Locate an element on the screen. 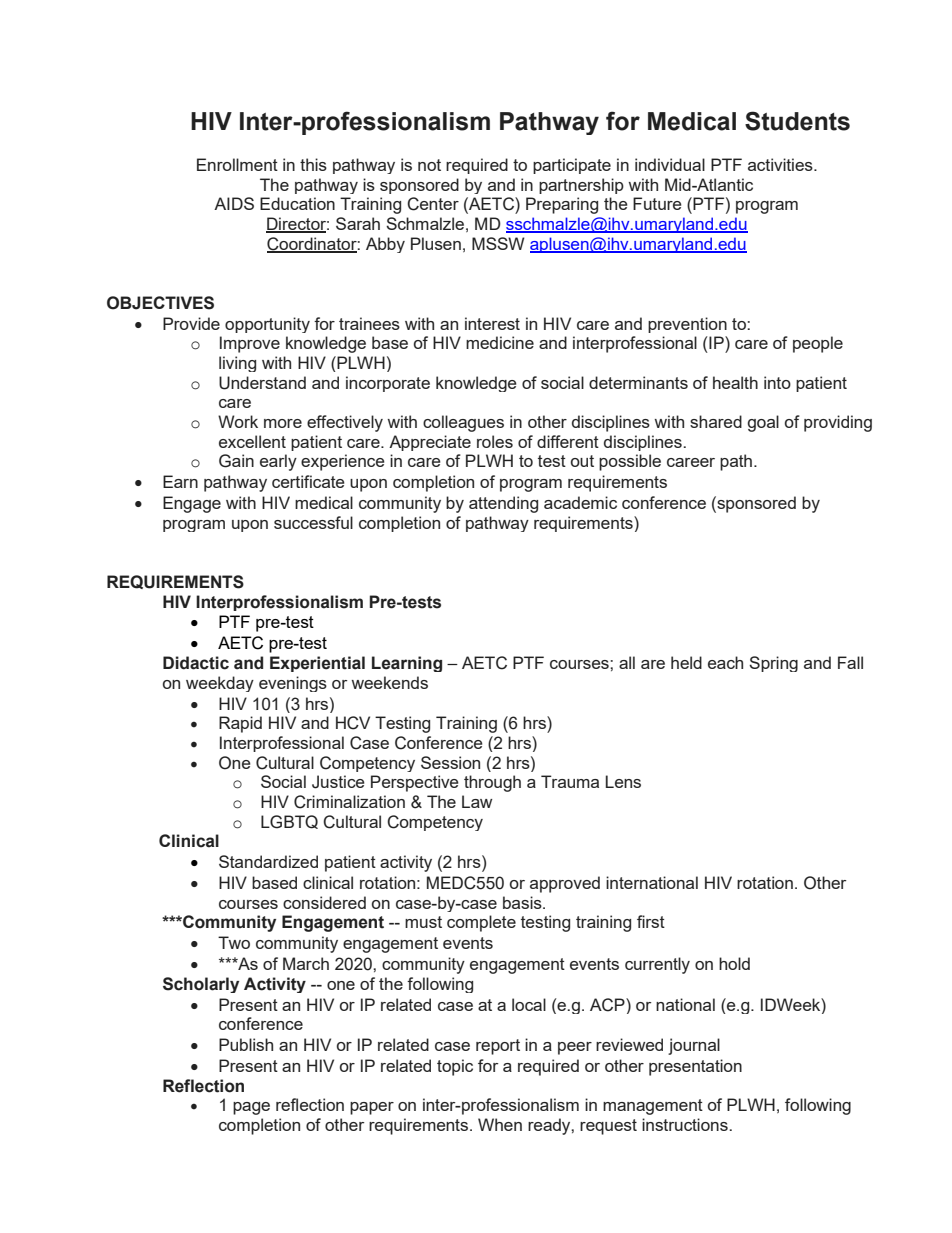 This screenshot has height=1233, width=952. instructions is located at coordinates (686, 1124).
